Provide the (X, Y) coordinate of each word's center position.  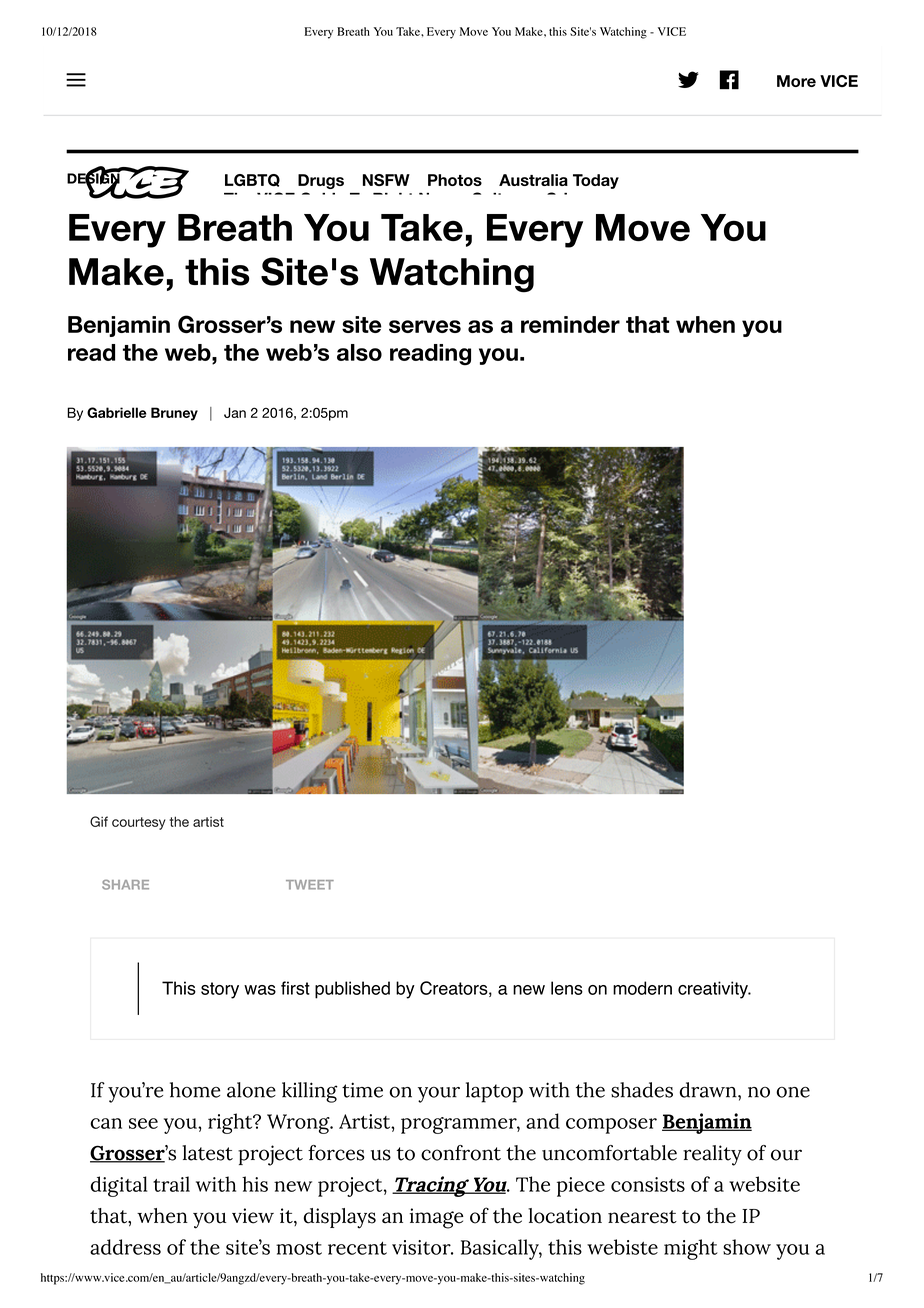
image (436, 1218)
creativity (714, 990)
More (796, 81)
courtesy (139, 823)
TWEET (310, 885)
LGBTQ (252, 180)
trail (171, 1184)
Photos (455, 180)
